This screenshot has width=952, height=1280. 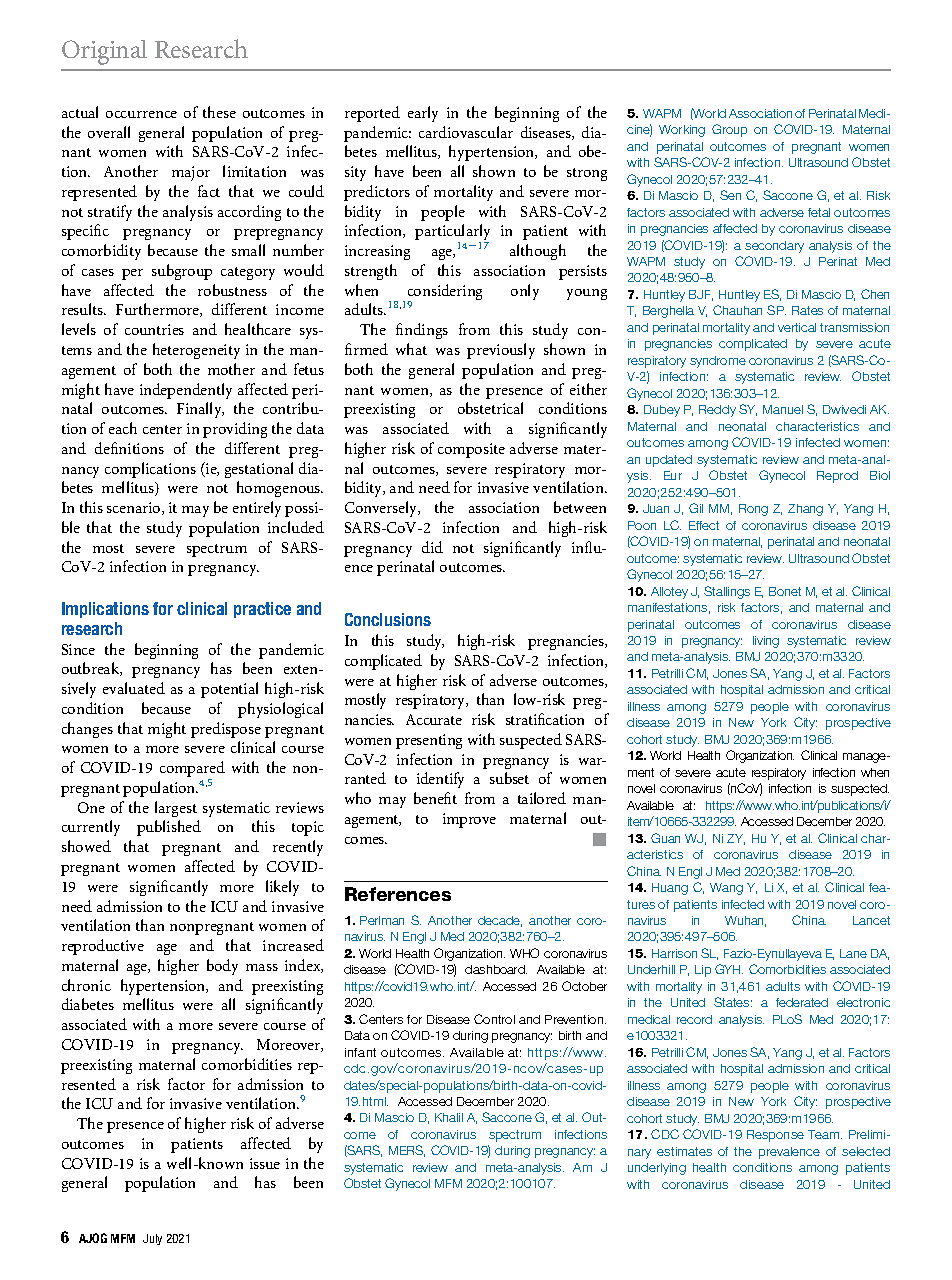 I want to click on improve, so click(x=469, y=820).
